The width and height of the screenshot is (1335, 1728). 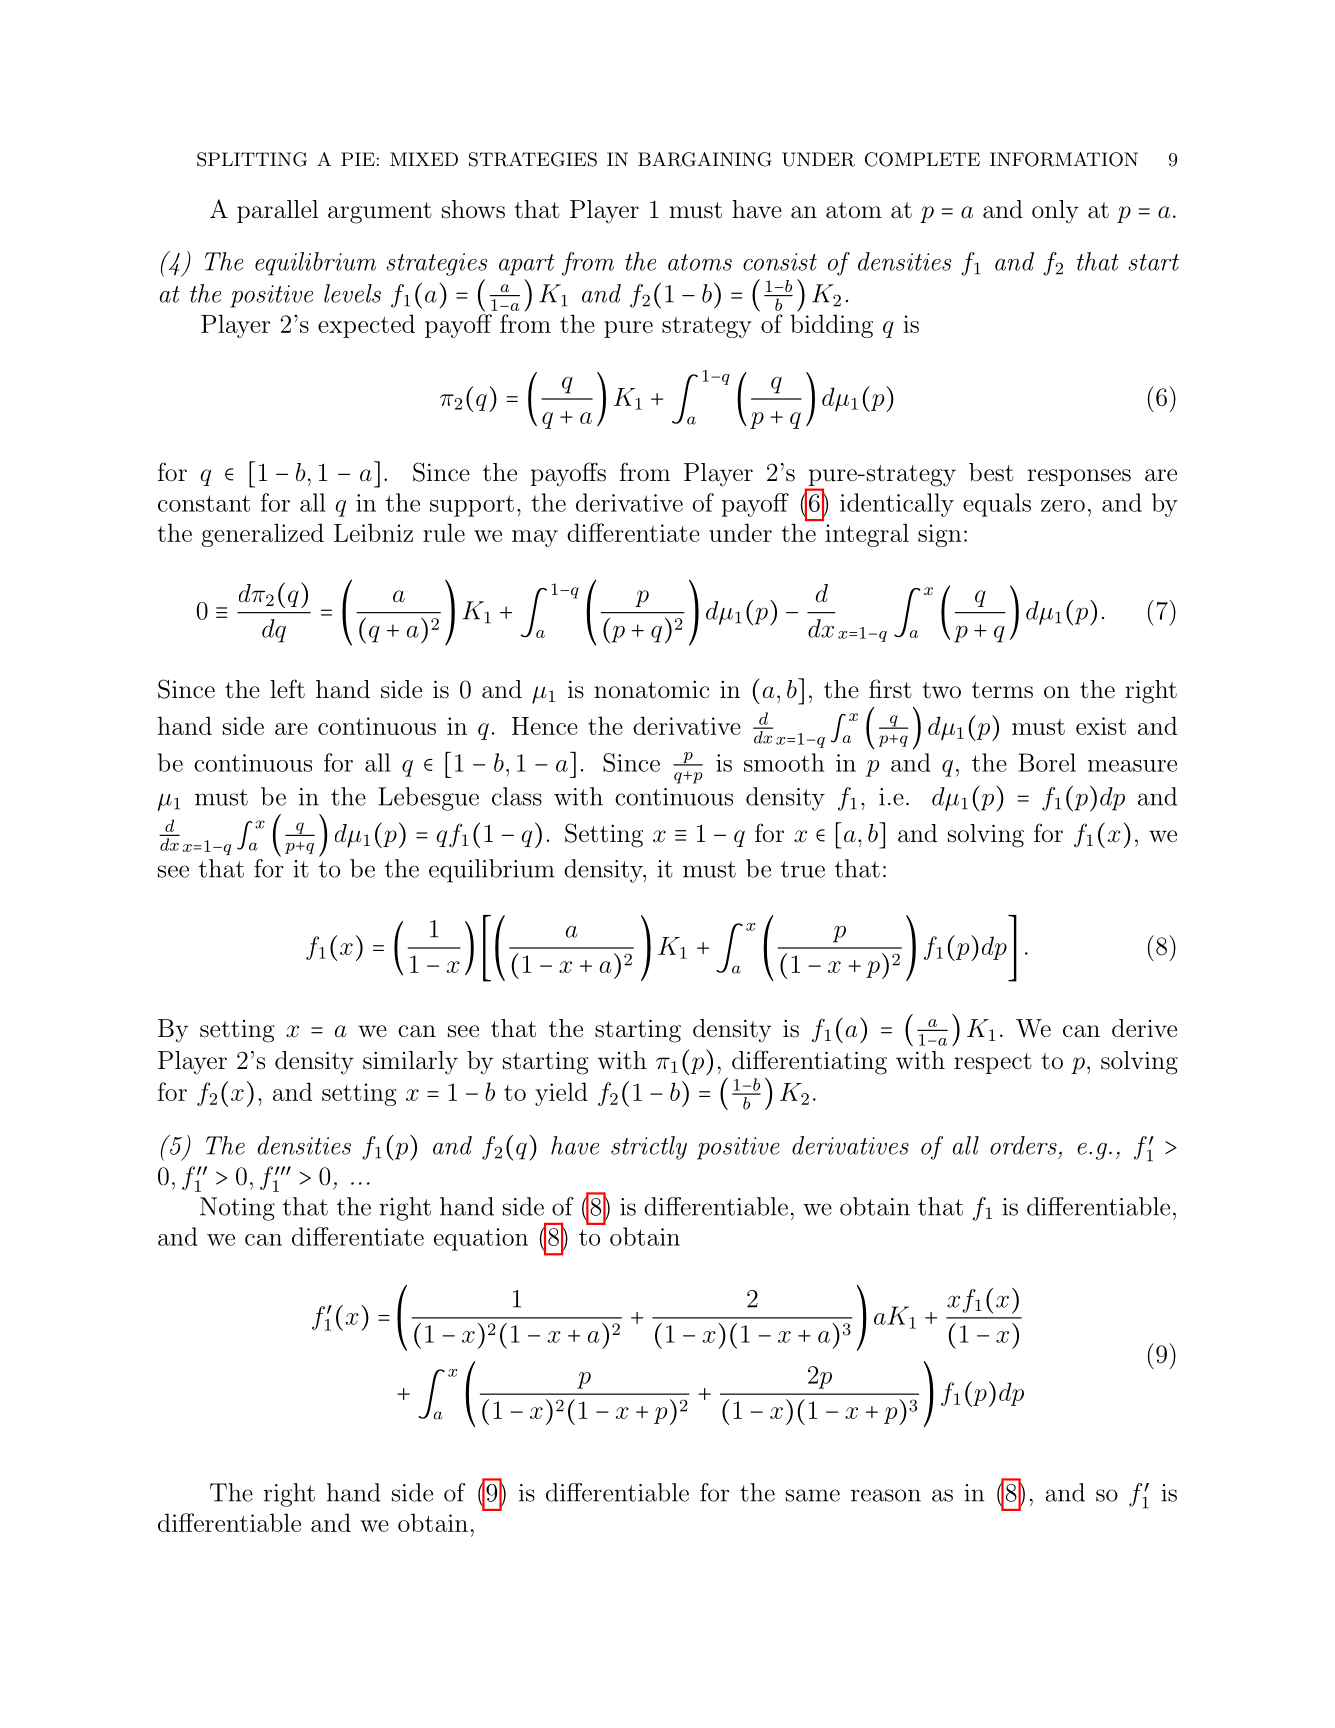 I want to click on true, so click(x=803, y=869).
